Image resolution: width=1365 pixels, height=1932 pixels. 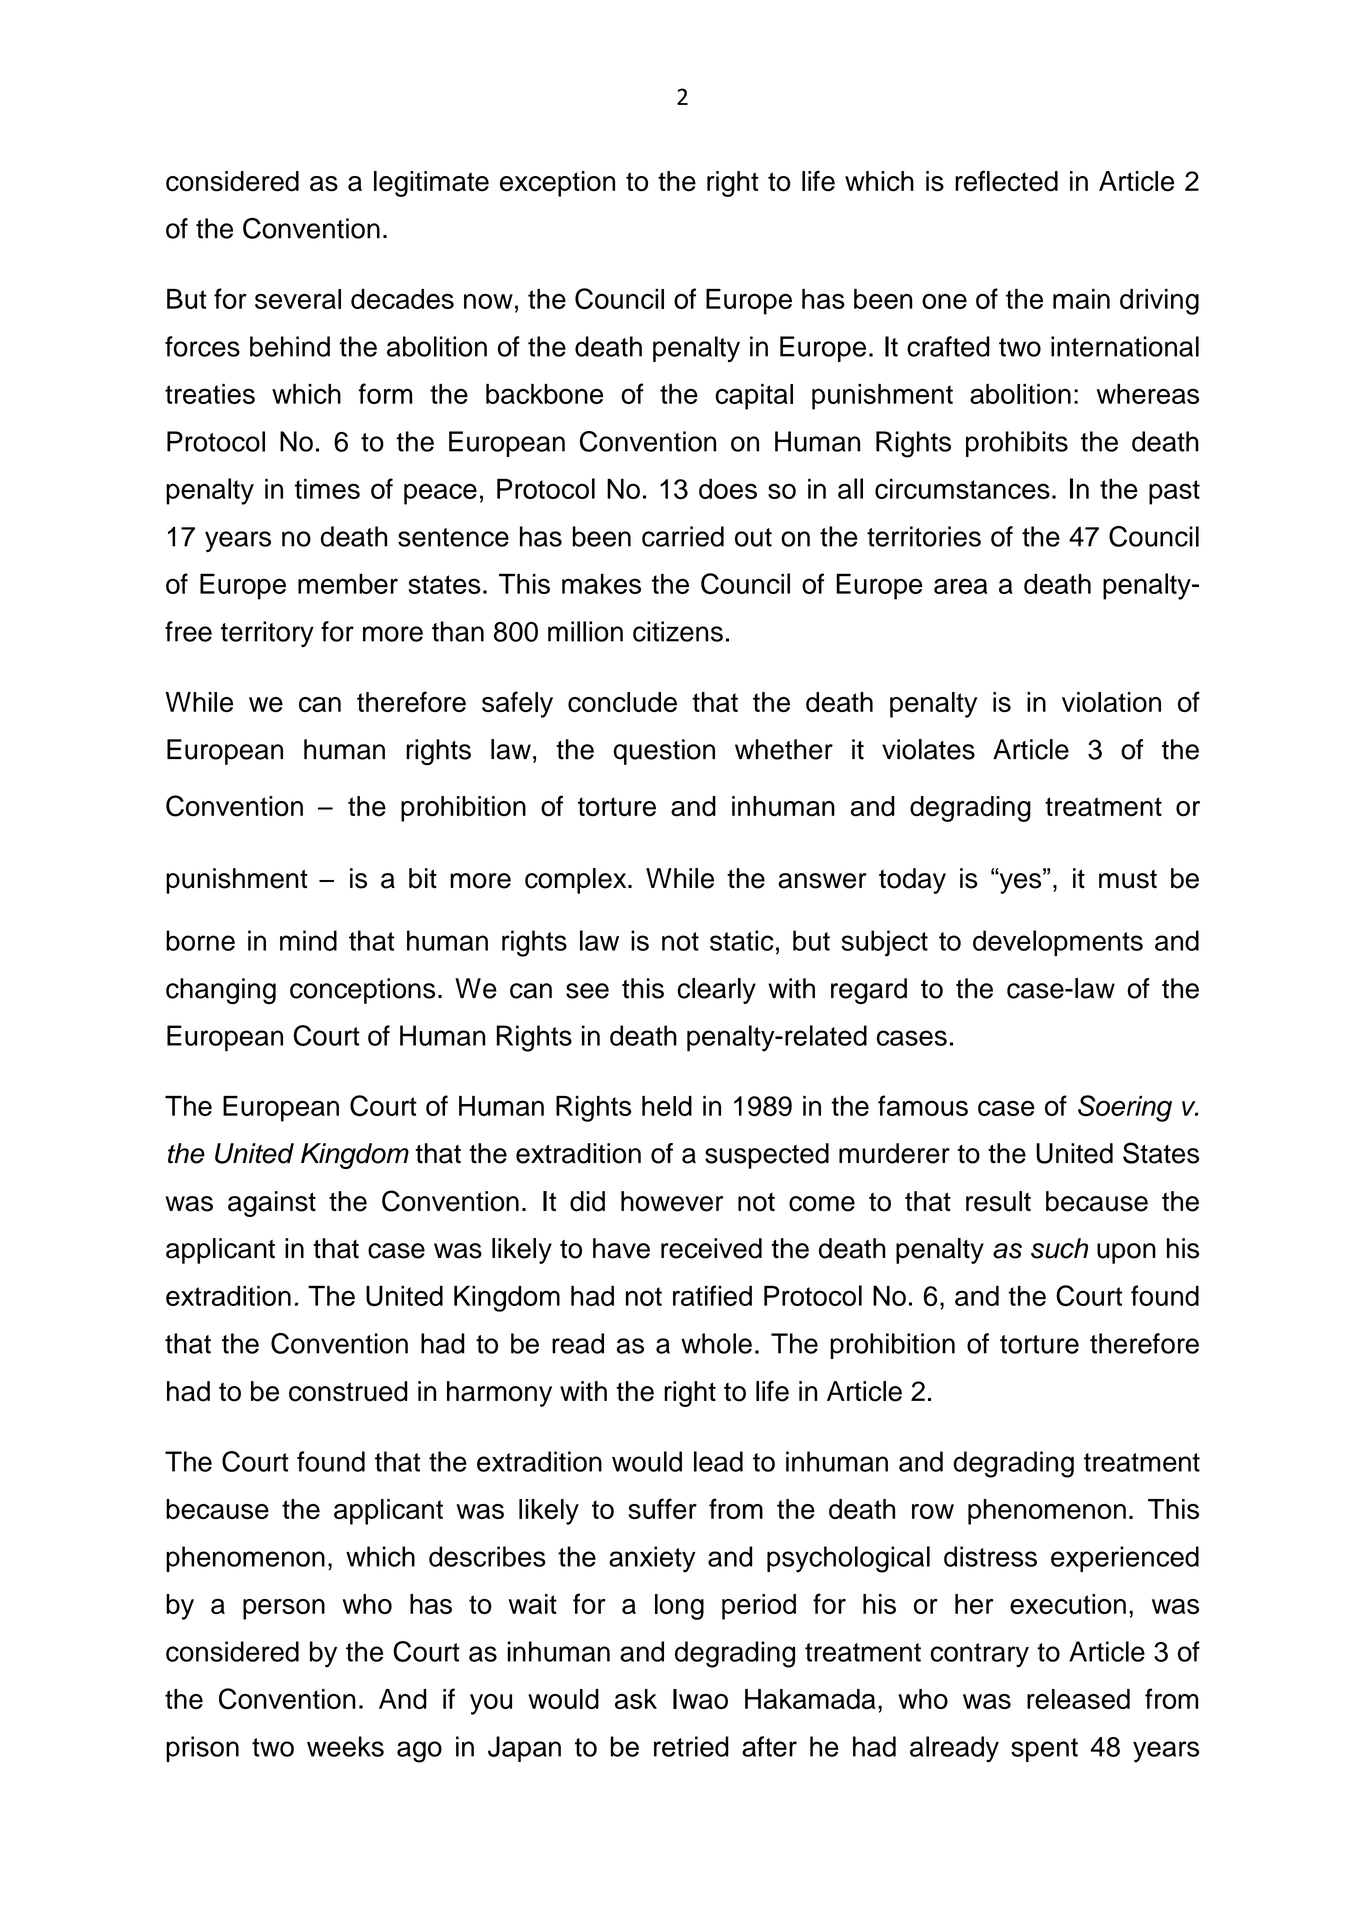 I want to click on weeks, so click(x=345, y=1746).
